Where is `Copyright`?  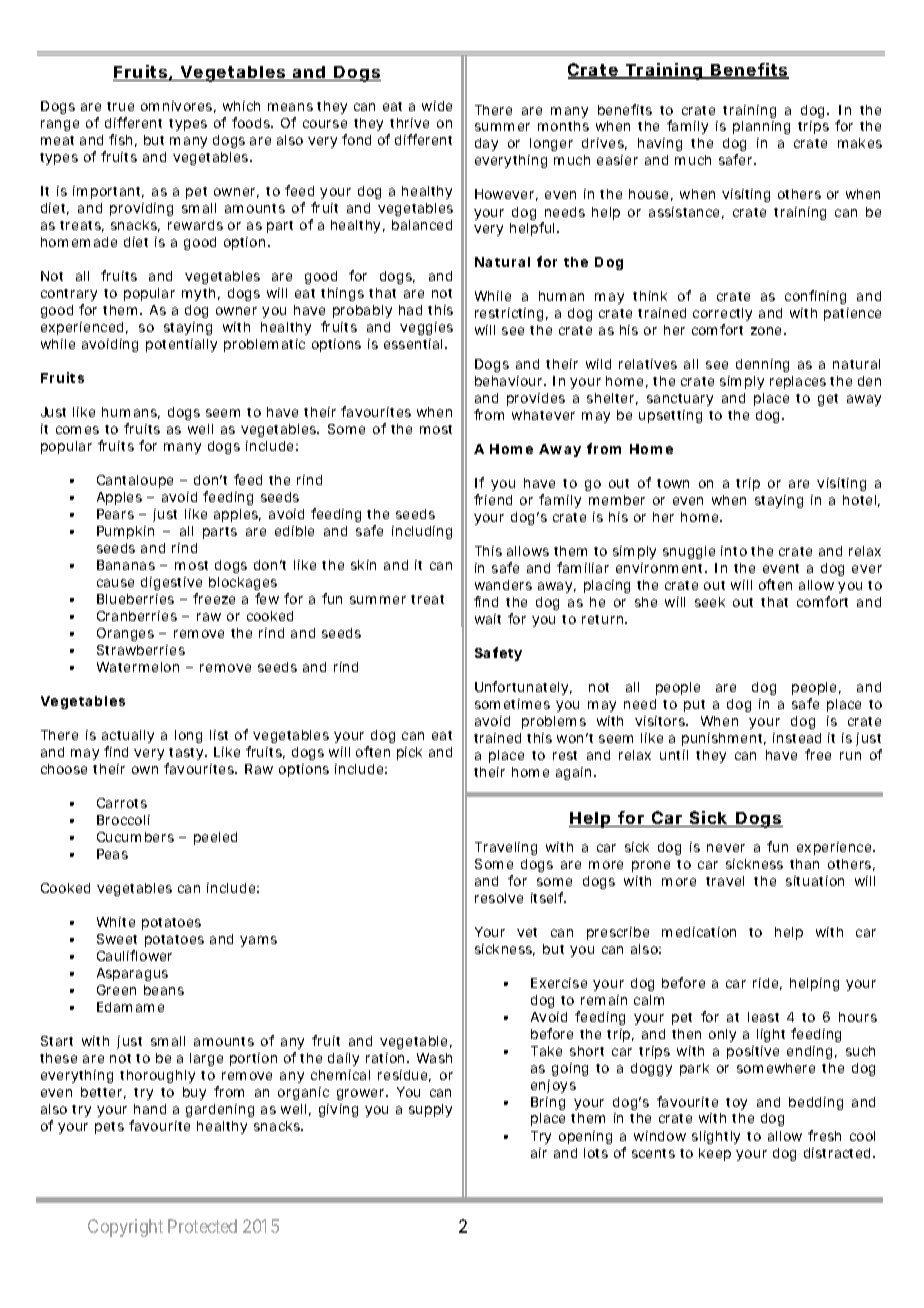
Copyright is located at coordinates (125, 1228).
